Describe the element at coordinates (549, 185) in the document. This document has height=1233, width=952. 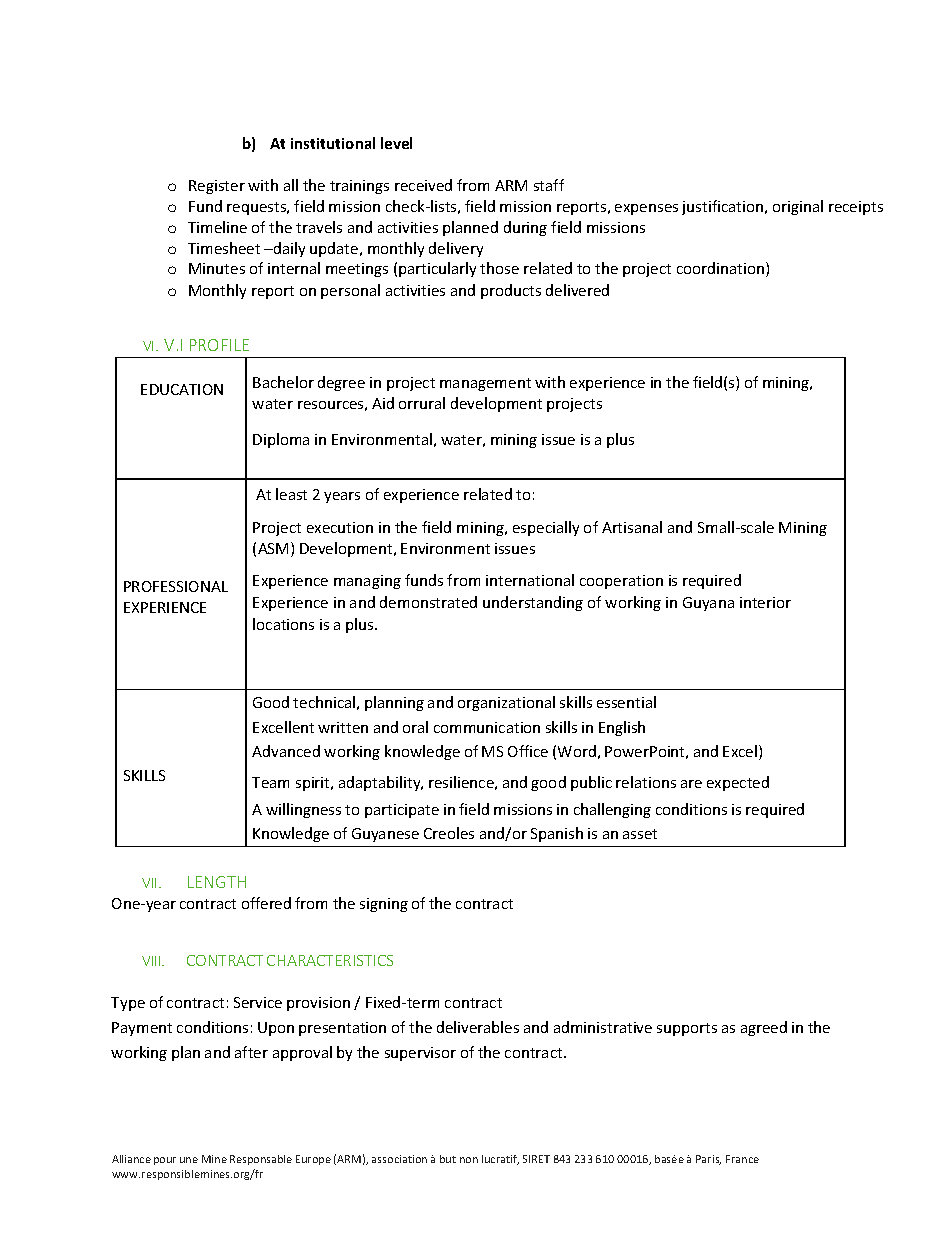
I see `staff` at that location.
